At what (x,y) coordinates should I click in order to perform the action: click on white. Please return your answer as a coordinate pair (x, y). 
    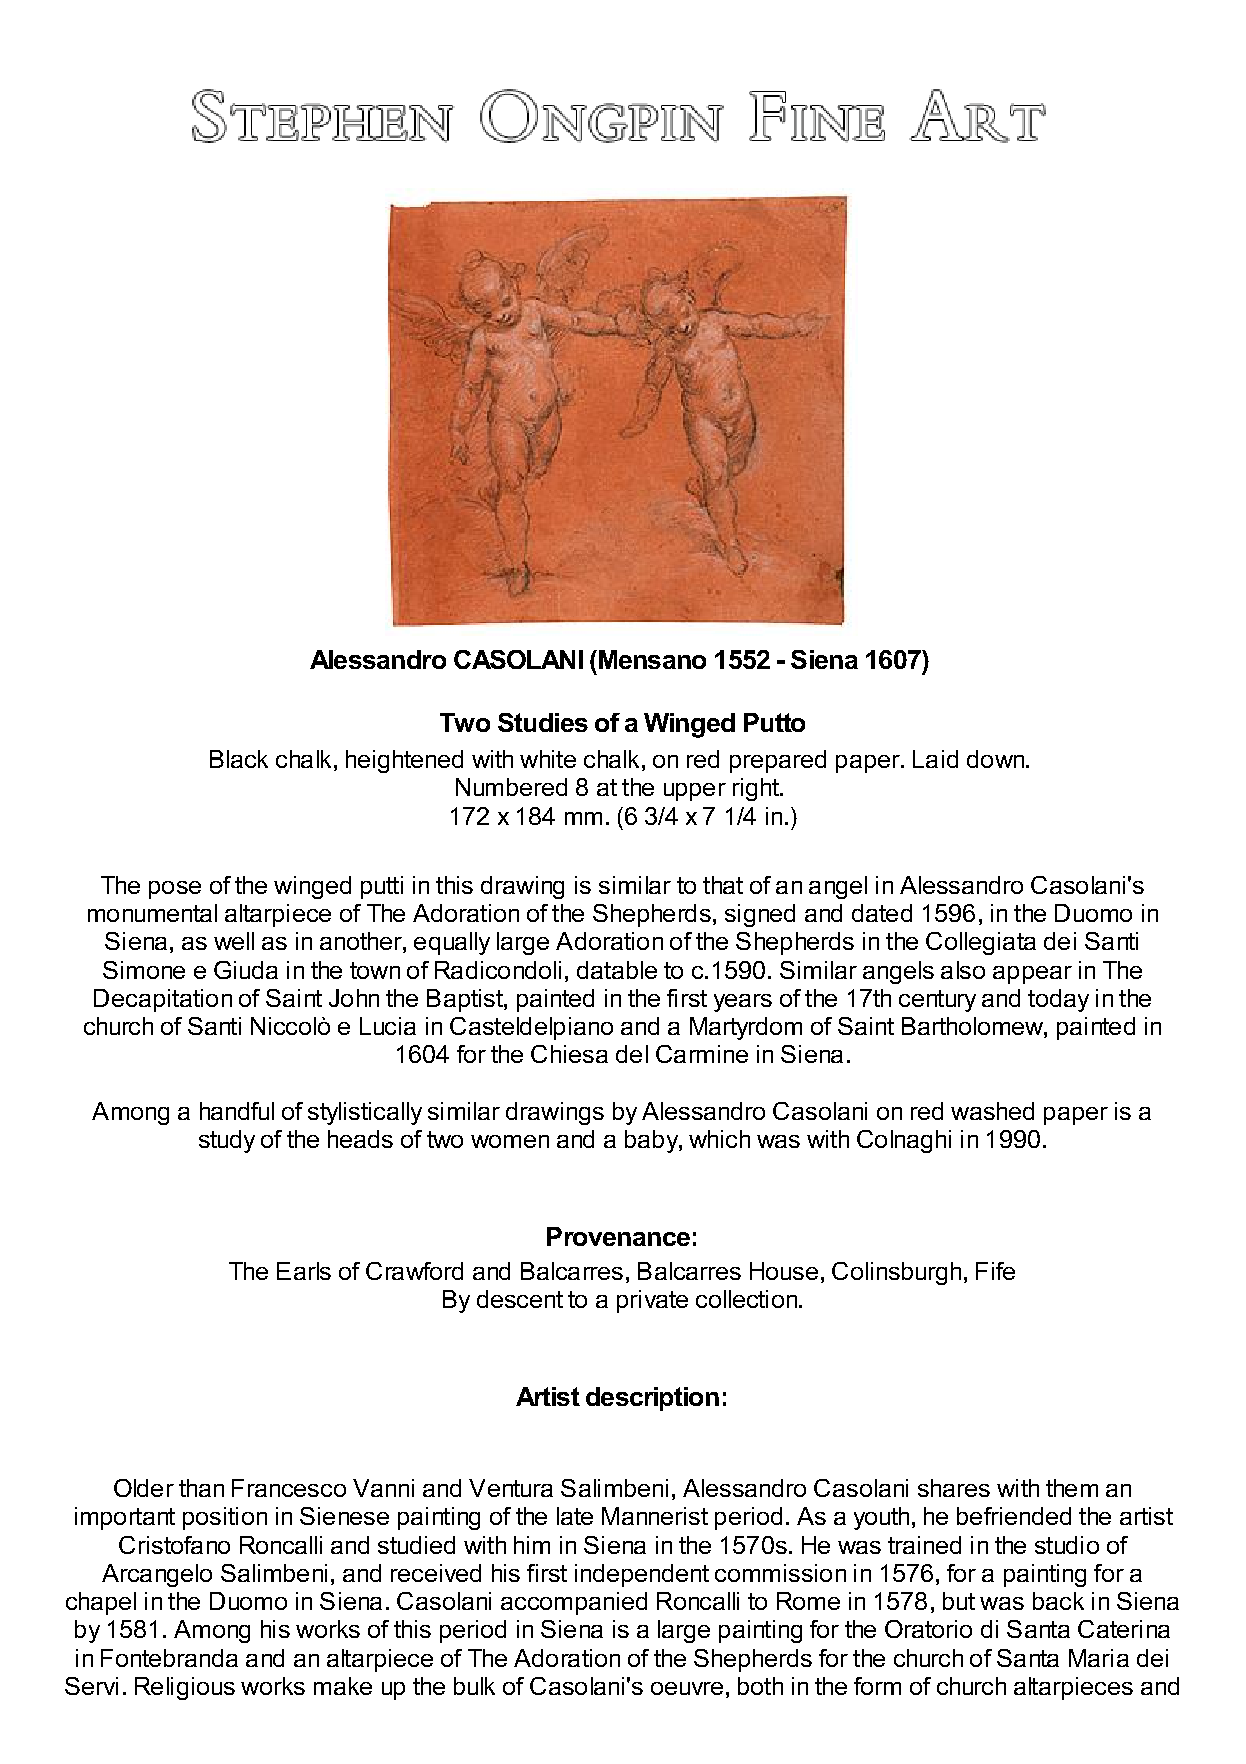
    Looking at the image, I should click on (548, 759).
